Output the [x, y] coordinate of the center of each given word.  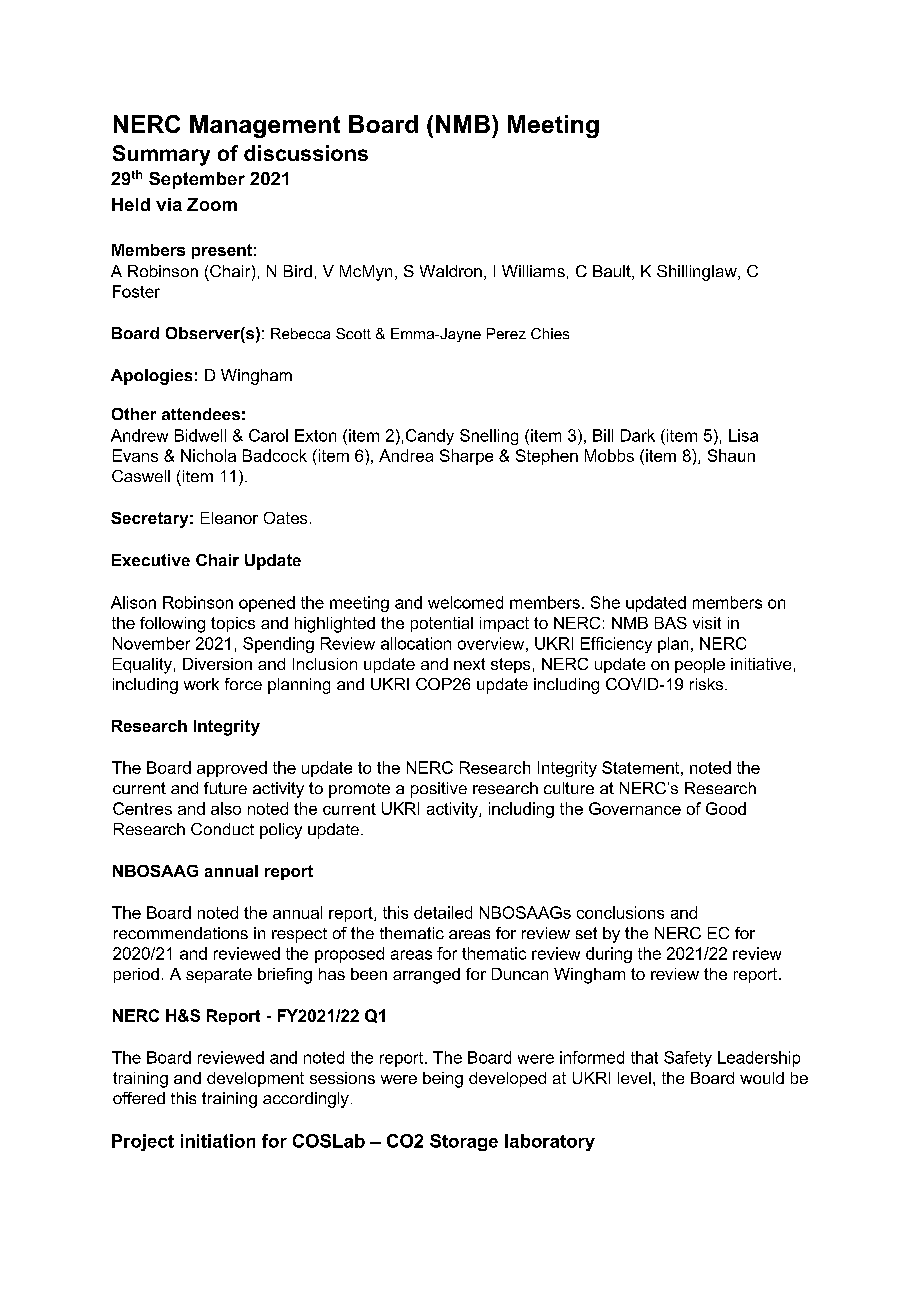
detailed [443, 912]
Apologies [151, 377]
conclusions [620, 912]
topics [233, 624]
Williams [533, 271]
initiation [218, 1141]
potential [442, 624]
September [197, 180]
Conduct [222, 829]
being [443, 1080]
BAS [671, 623]
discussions [306, 153]
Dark [638, 435]
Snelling [489, 437]
